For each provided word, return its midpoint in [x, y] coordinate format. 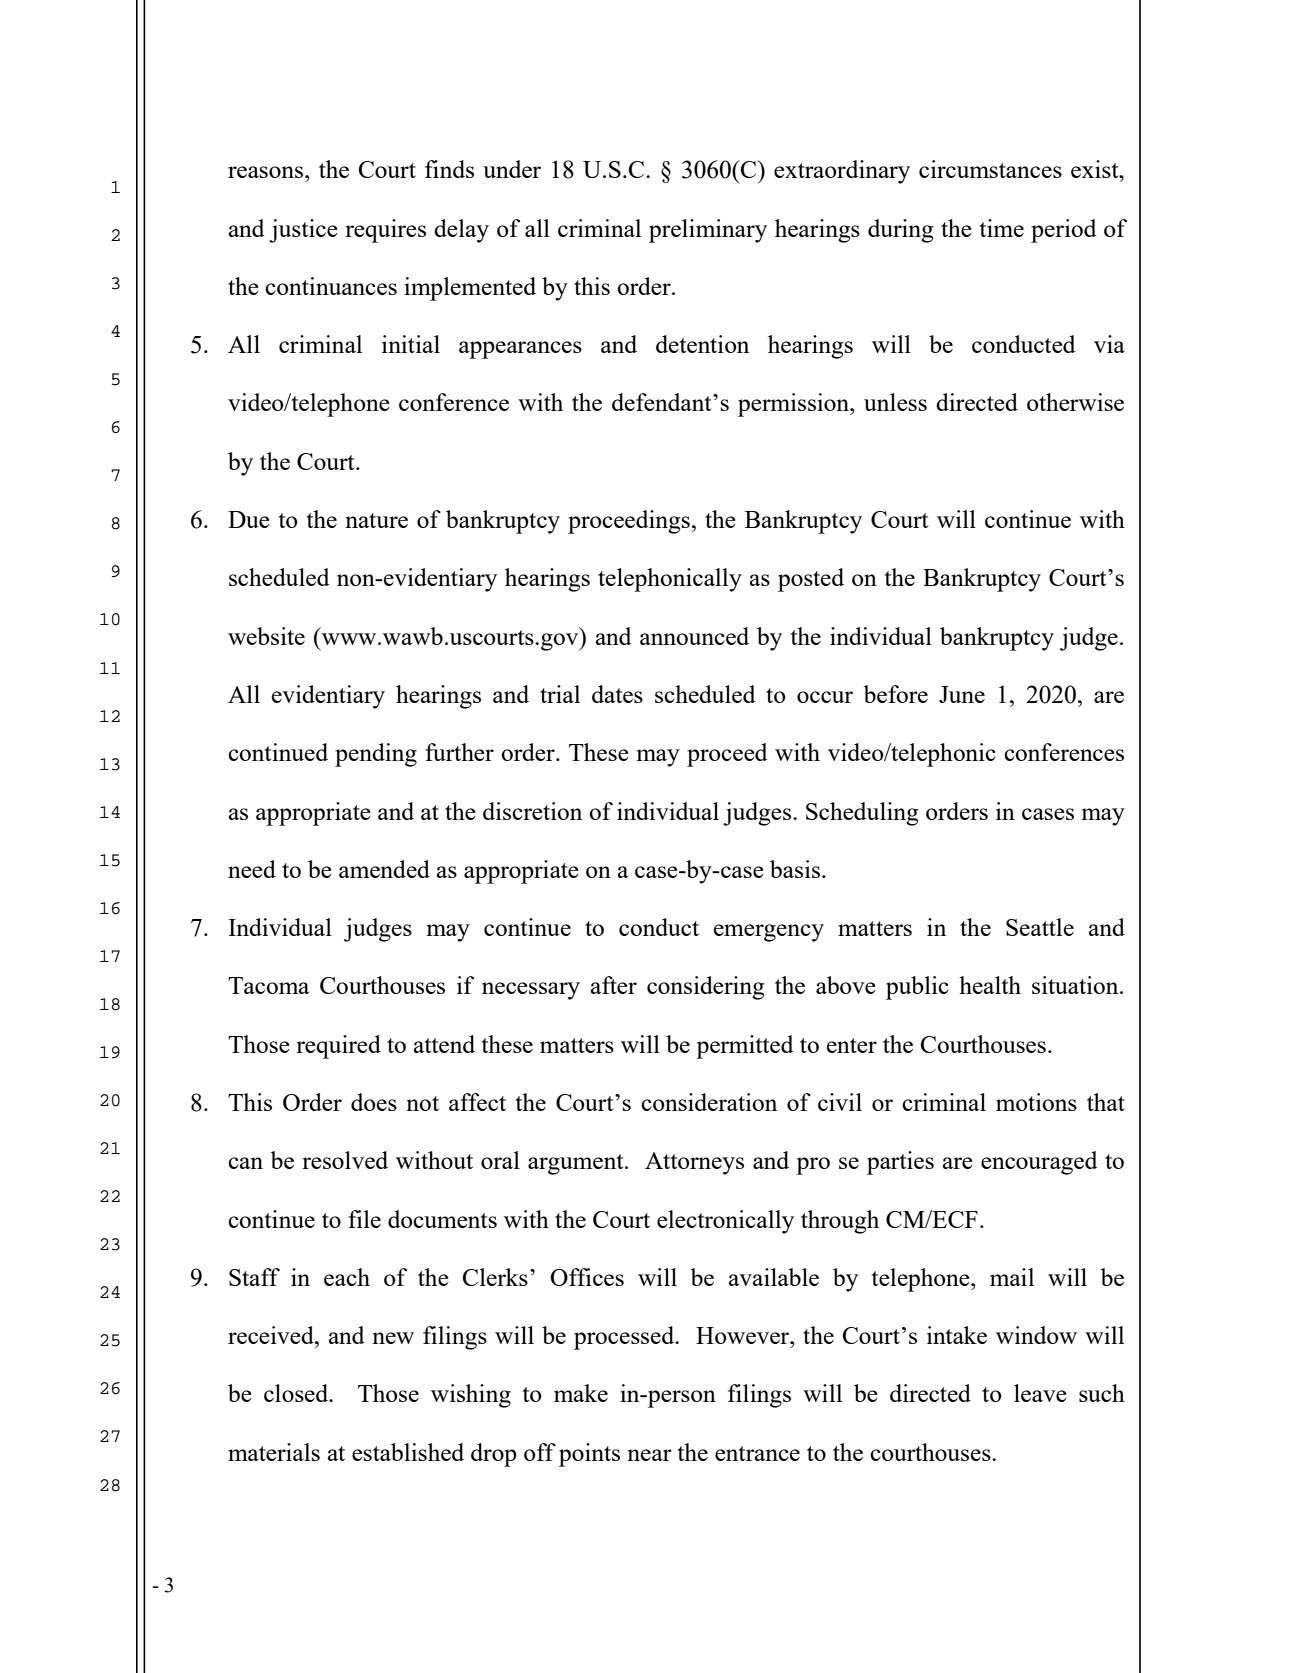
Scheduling [862, 814]
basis [796, 869]
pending [376, 755]
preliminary [708, 231]
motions [1036, 1102]
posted [811, 580]
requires [385, 231]
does [374, 1102]
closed [297, 1393]
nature [376, 520]
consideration [709, 1102]
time [1001, 228]
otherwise [1075, 402]
